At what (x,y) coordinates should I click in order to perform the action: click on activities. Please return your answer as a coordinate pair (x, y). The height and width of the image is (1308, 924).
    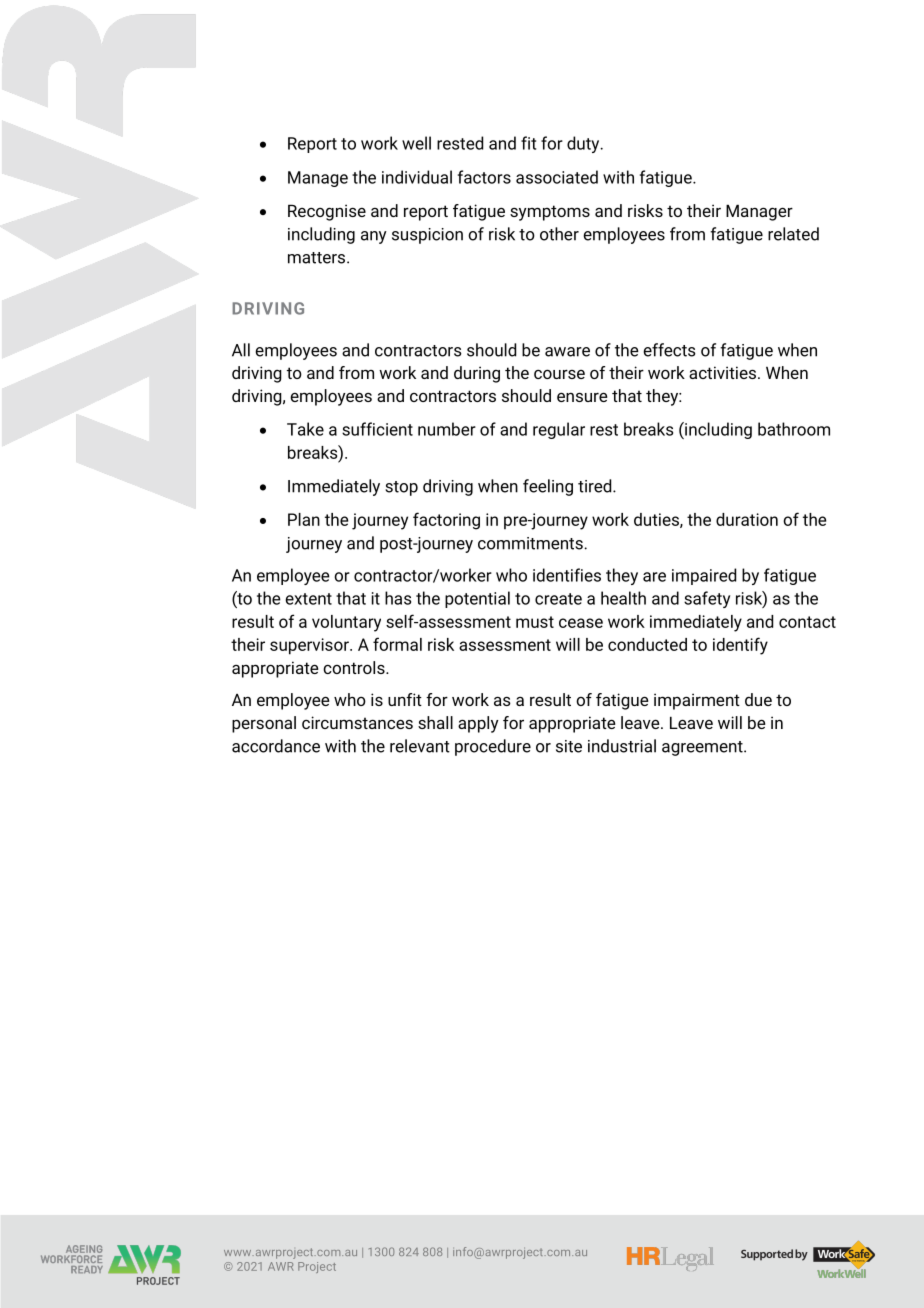
    Looking at the image, I should click on (722, 372).
